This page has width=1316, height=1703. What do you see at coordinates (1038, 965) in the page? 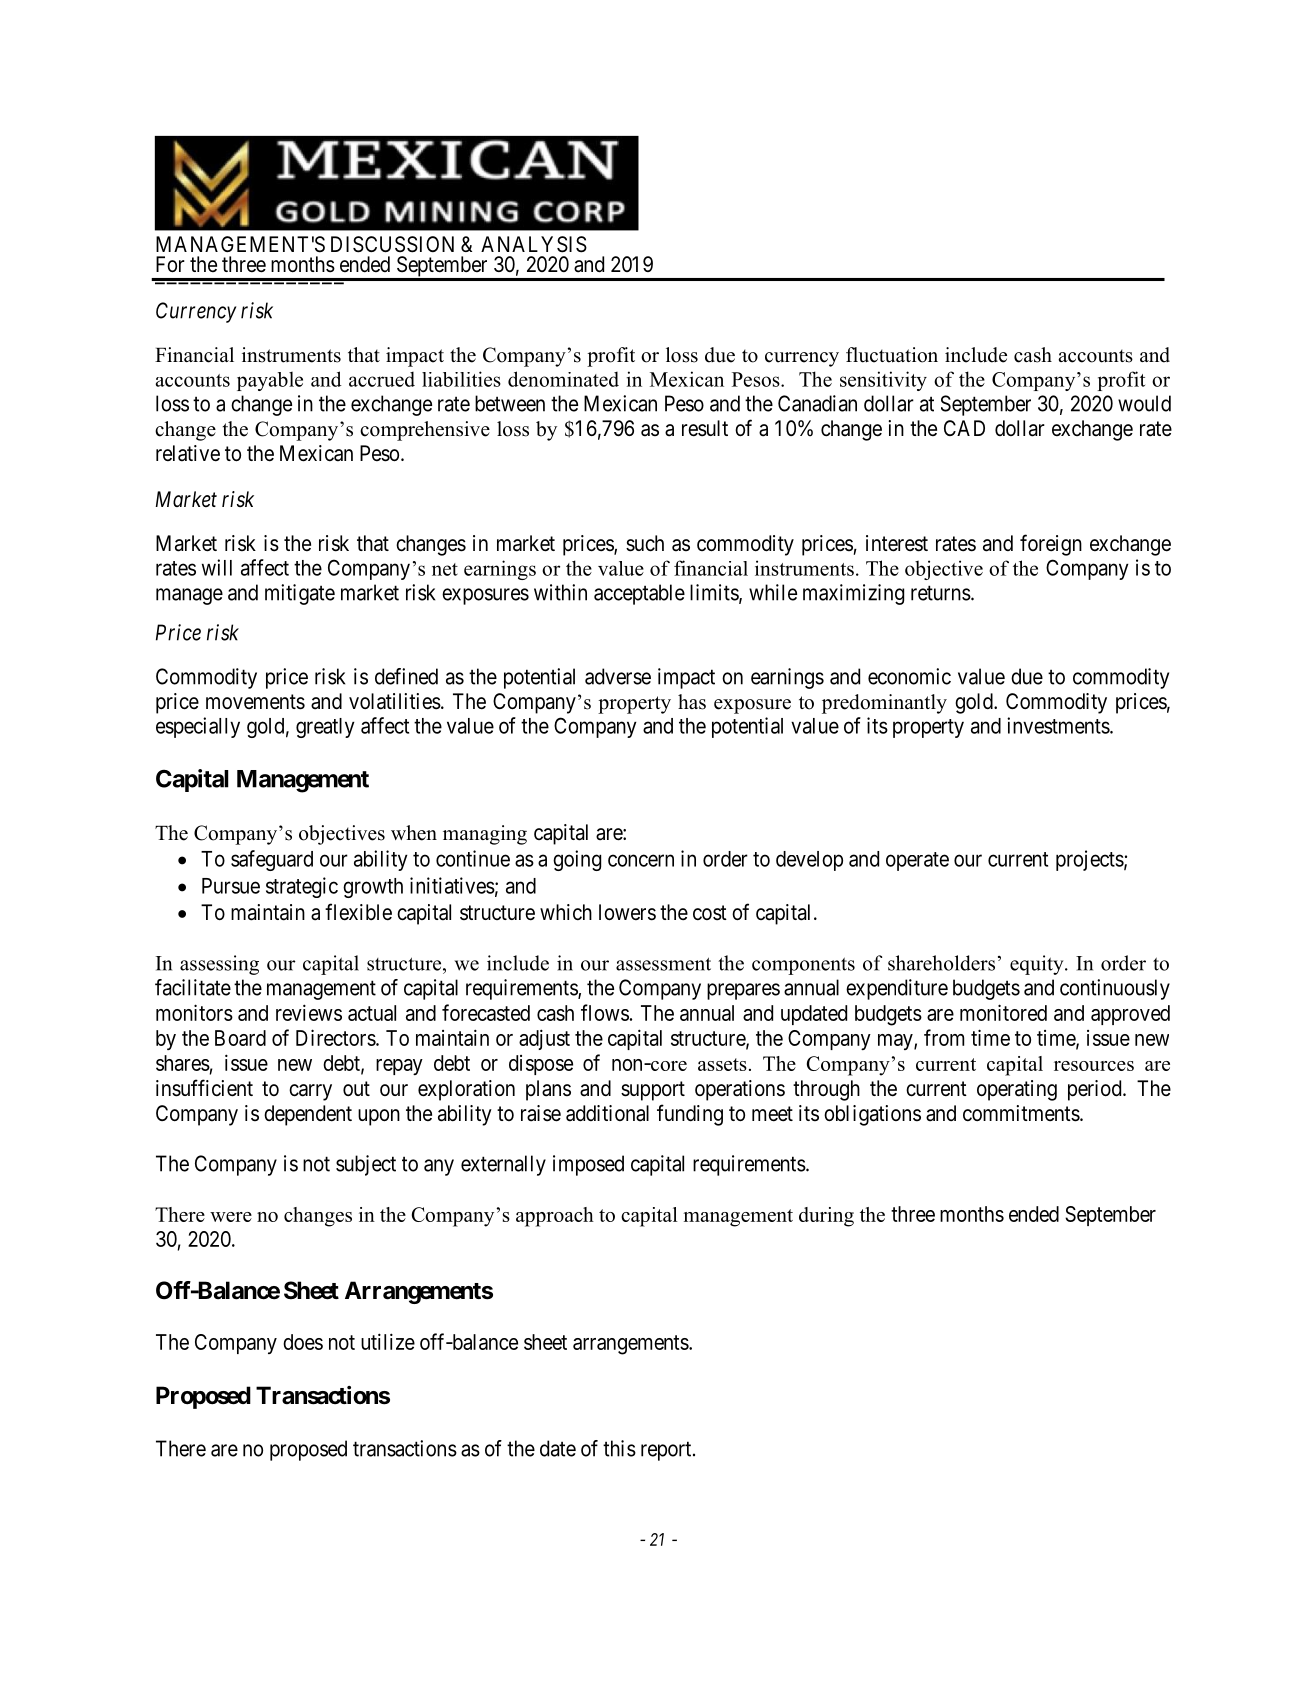
I see `equity` at bounding box center [1038, 965].
